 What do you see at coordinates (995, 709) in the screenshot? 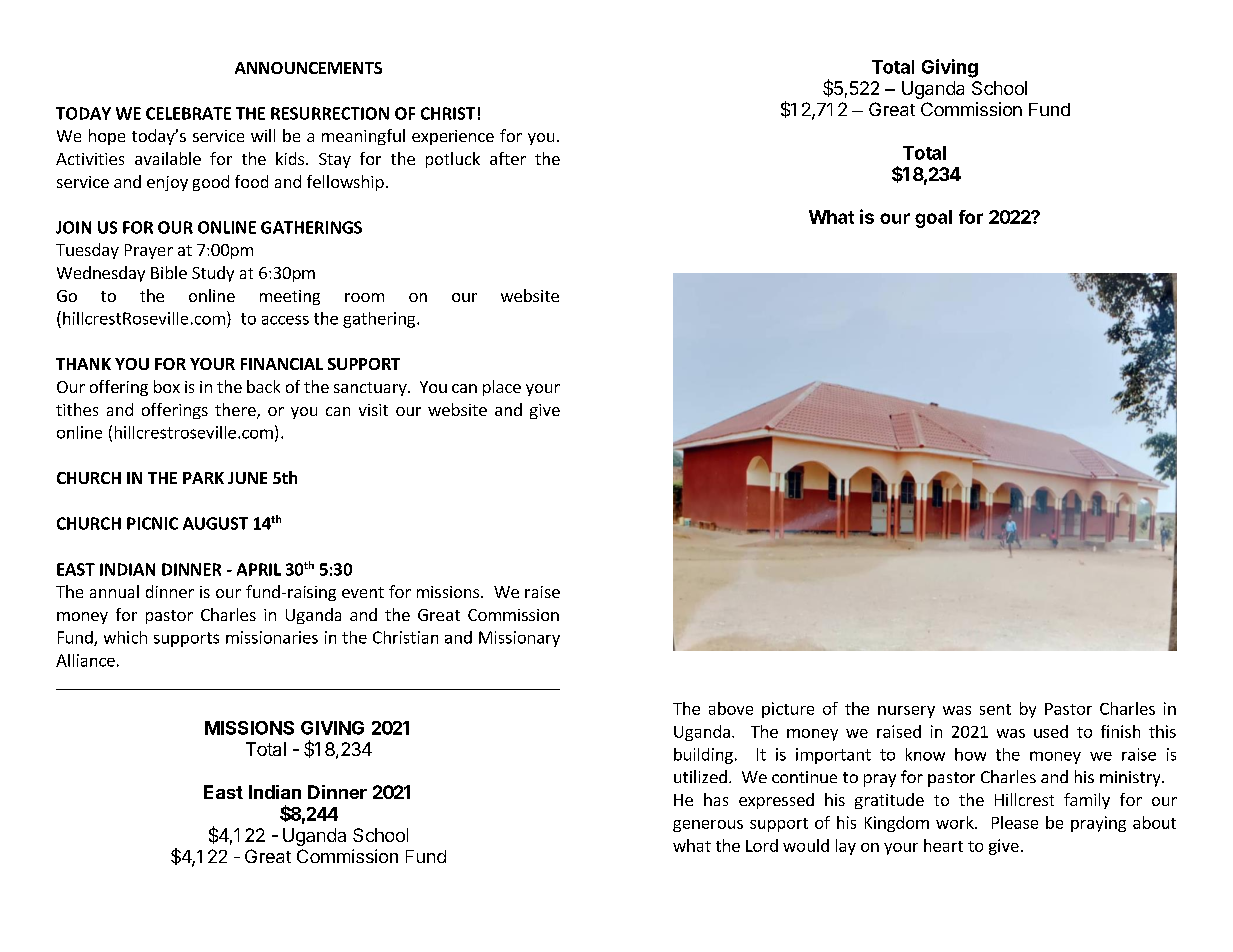
I see `sent` at bounding box center [995, 709].
